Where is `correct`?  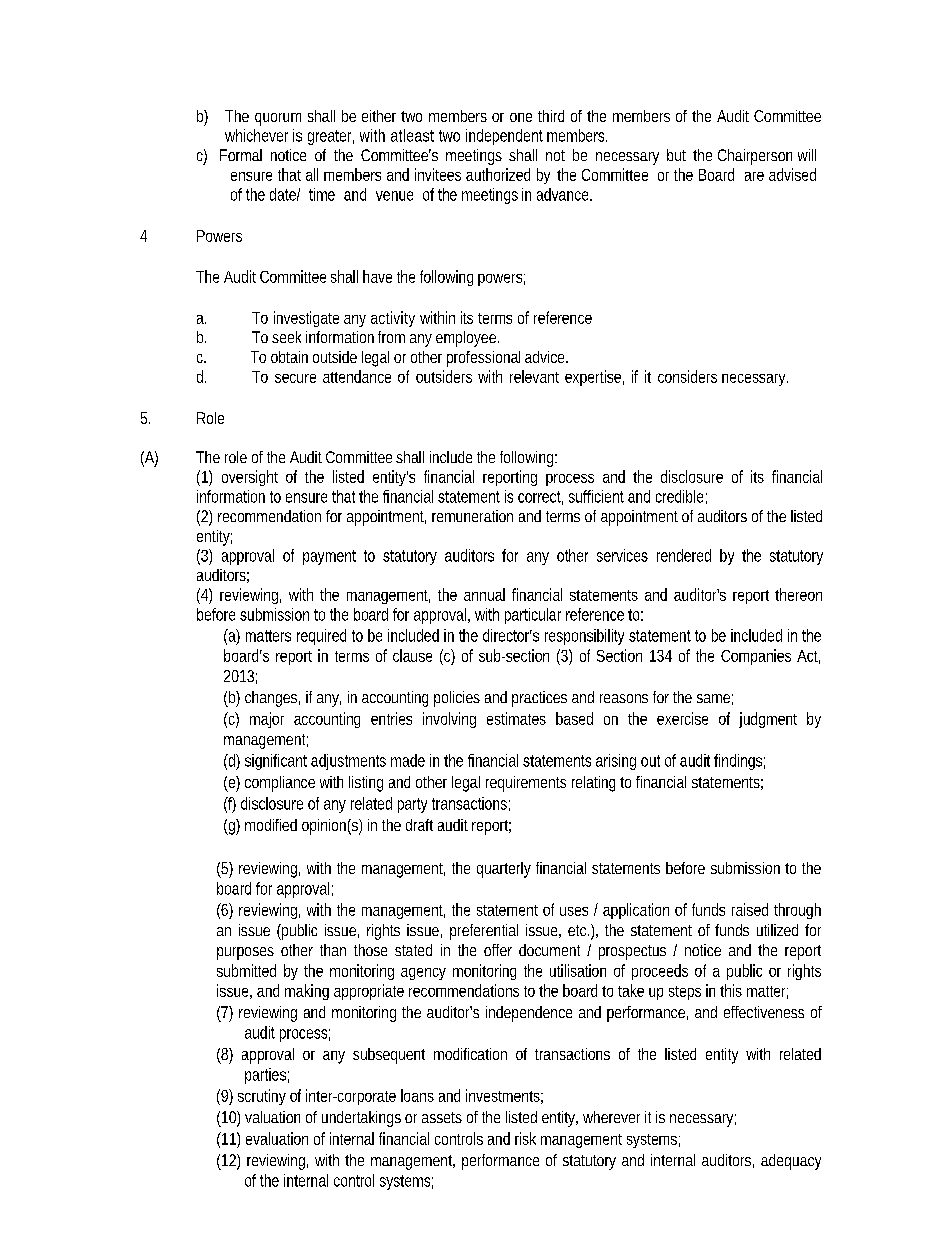 correct is located at coordinates (540, 498).
